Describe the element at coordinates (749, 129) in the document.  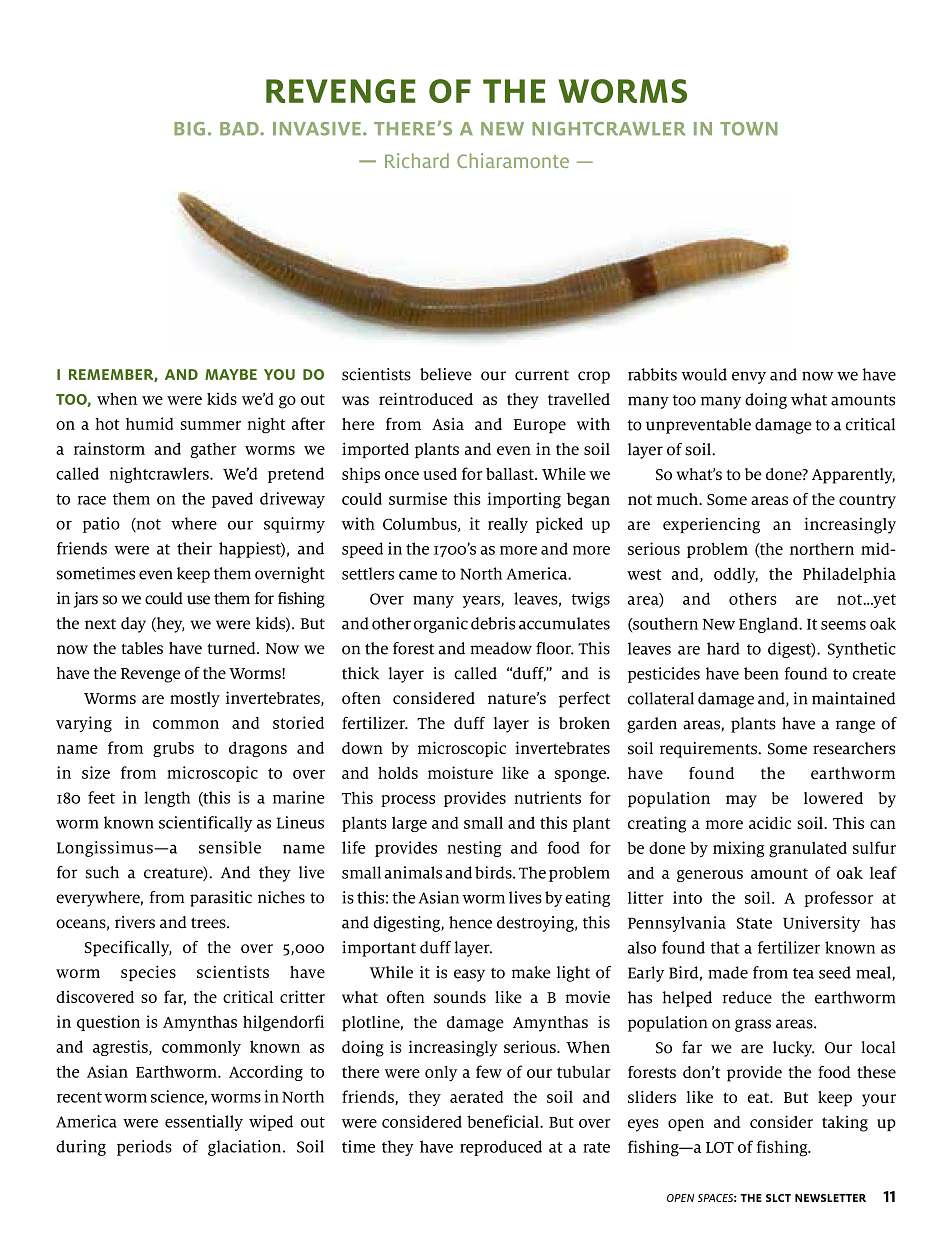
I see `town` at that location.
